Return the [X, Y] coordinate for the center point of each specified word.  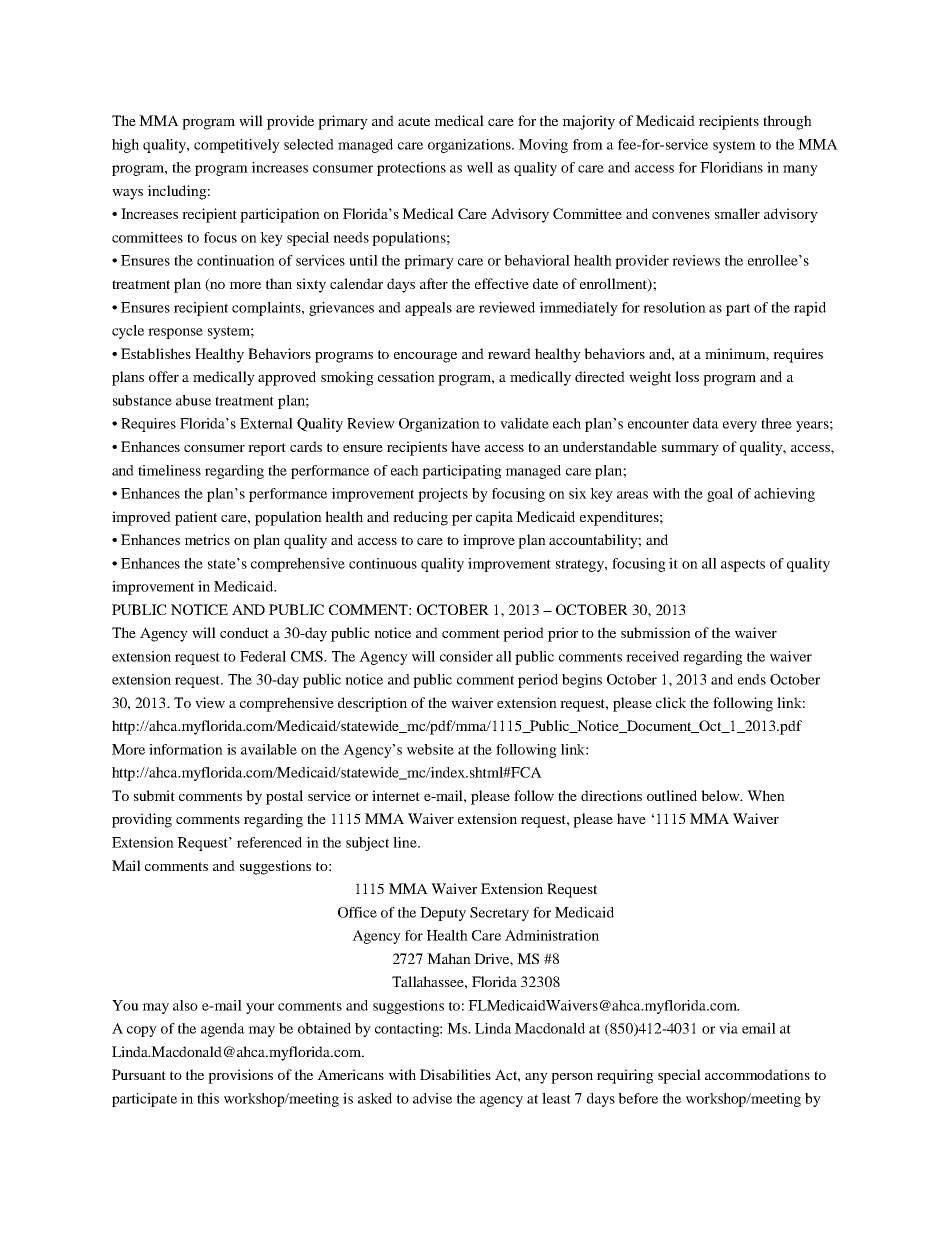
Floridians [731, 167]
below [721, 795]
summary [690, 450]
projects [443, 495]
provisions [240, 1076]
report [267, 449]
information [186, 749]
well [480, 167]
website [430, 749]
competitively [237, 146]
